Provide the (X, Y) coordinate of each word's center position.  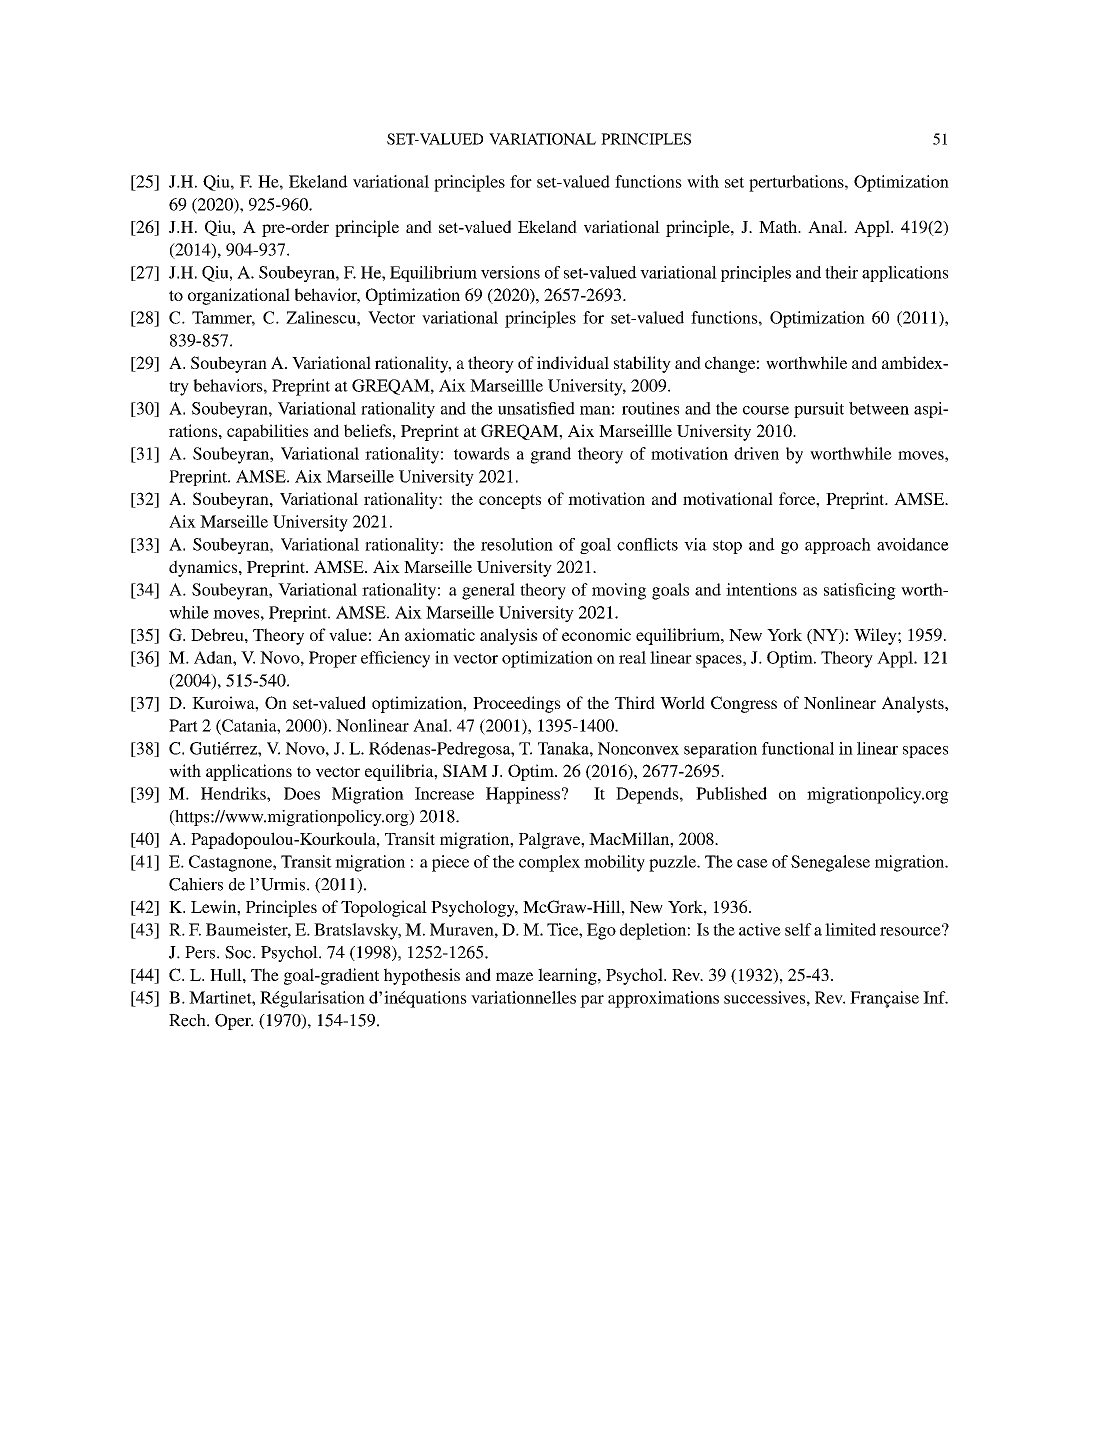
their (841, 272)
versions (510, 272)
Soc (239, 952)
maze (514, 976)
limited (850, 929)
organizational (239, 296)
